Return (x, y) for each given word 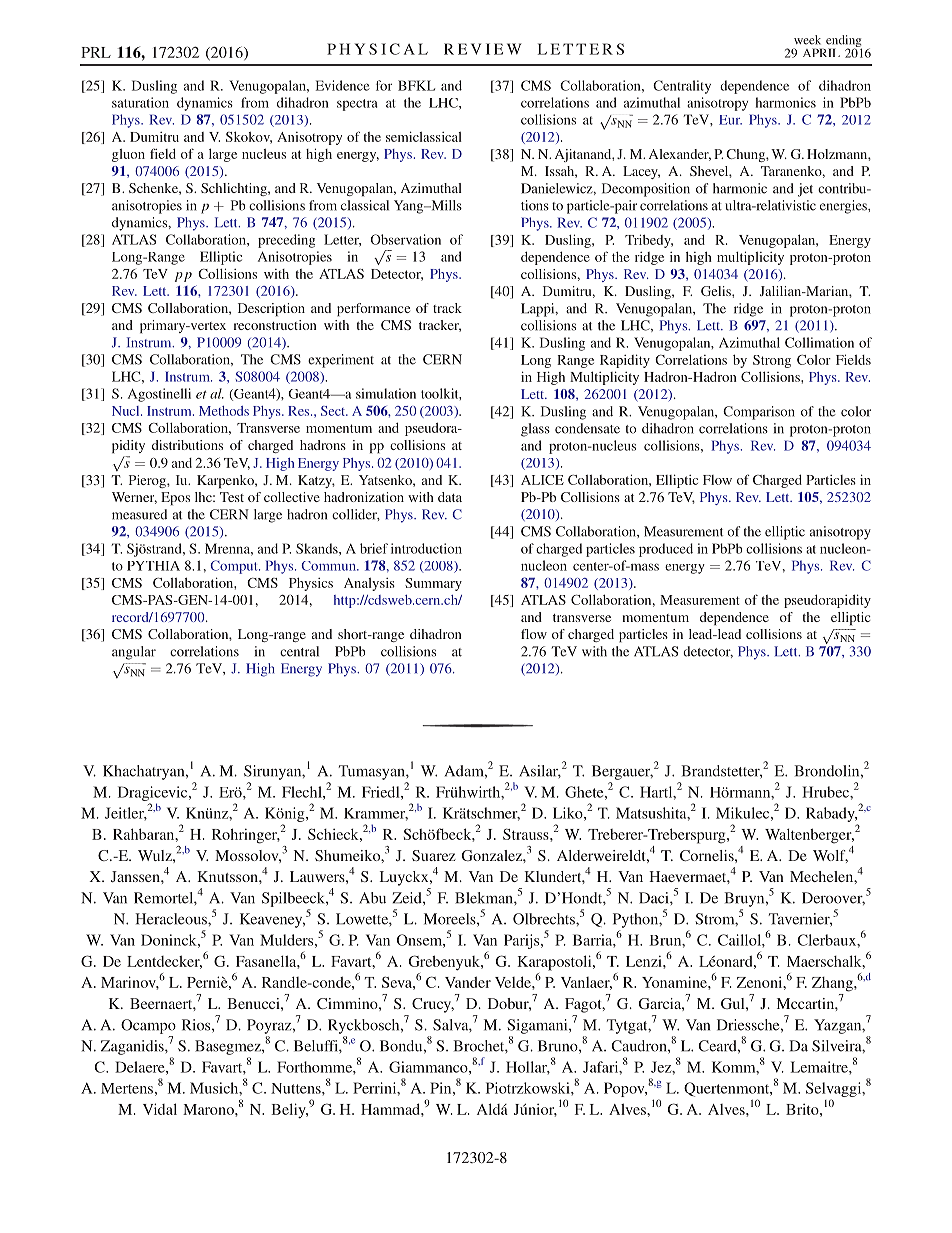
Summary (433, 584)
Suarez (434, 855)
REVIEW (483, 49)
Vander (468, 982)
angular (134, 653)
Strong (772, 361)
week (807, 40)
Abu (372, 898)
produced (666, 550)
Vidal (160, 1109)
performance (373, 309)
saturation (140, 102)
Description (271, 309)
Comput (235, 567)
